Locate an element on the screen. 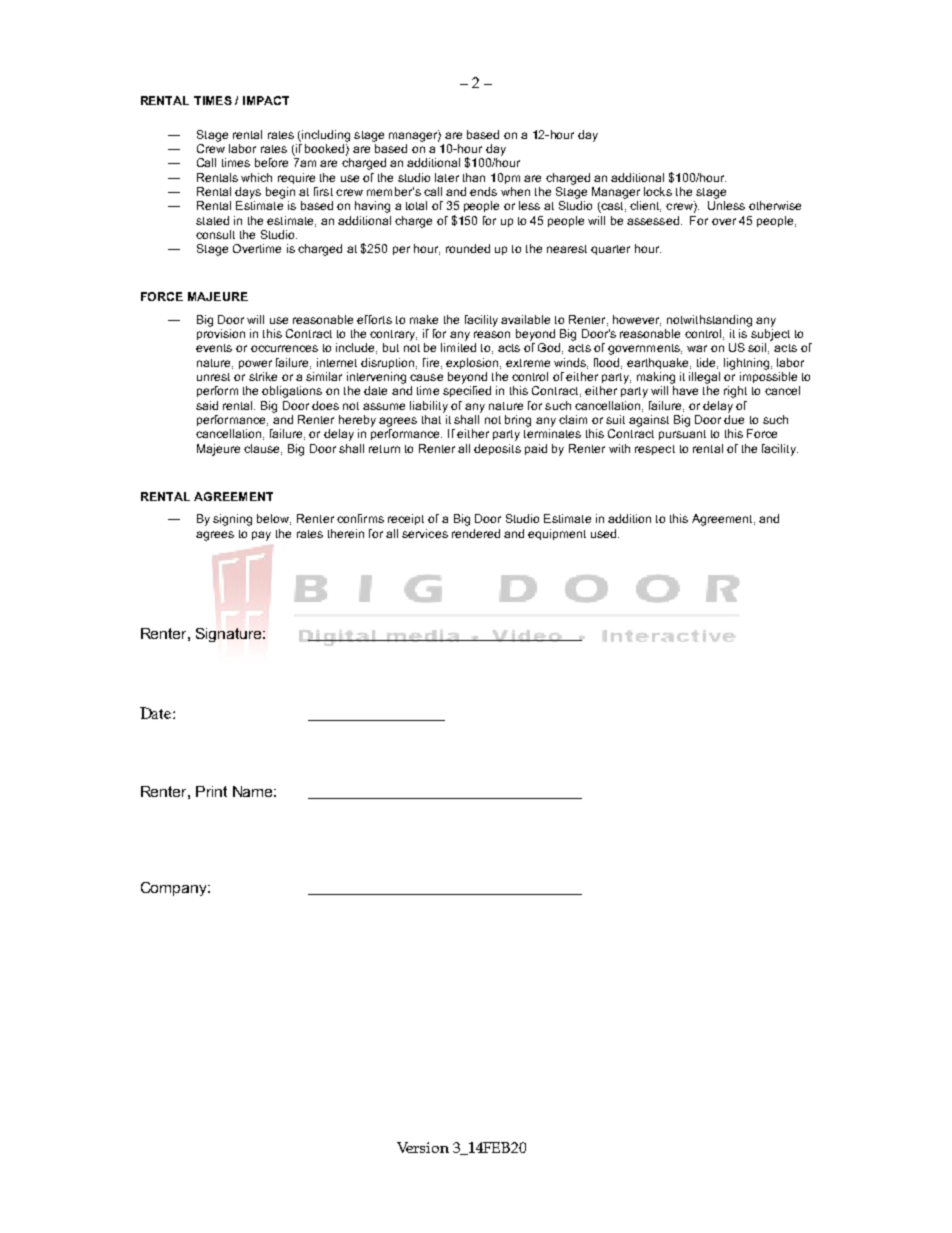 This screenshot has width=952, height=1233. locks is located at coordinates (658, 191).
